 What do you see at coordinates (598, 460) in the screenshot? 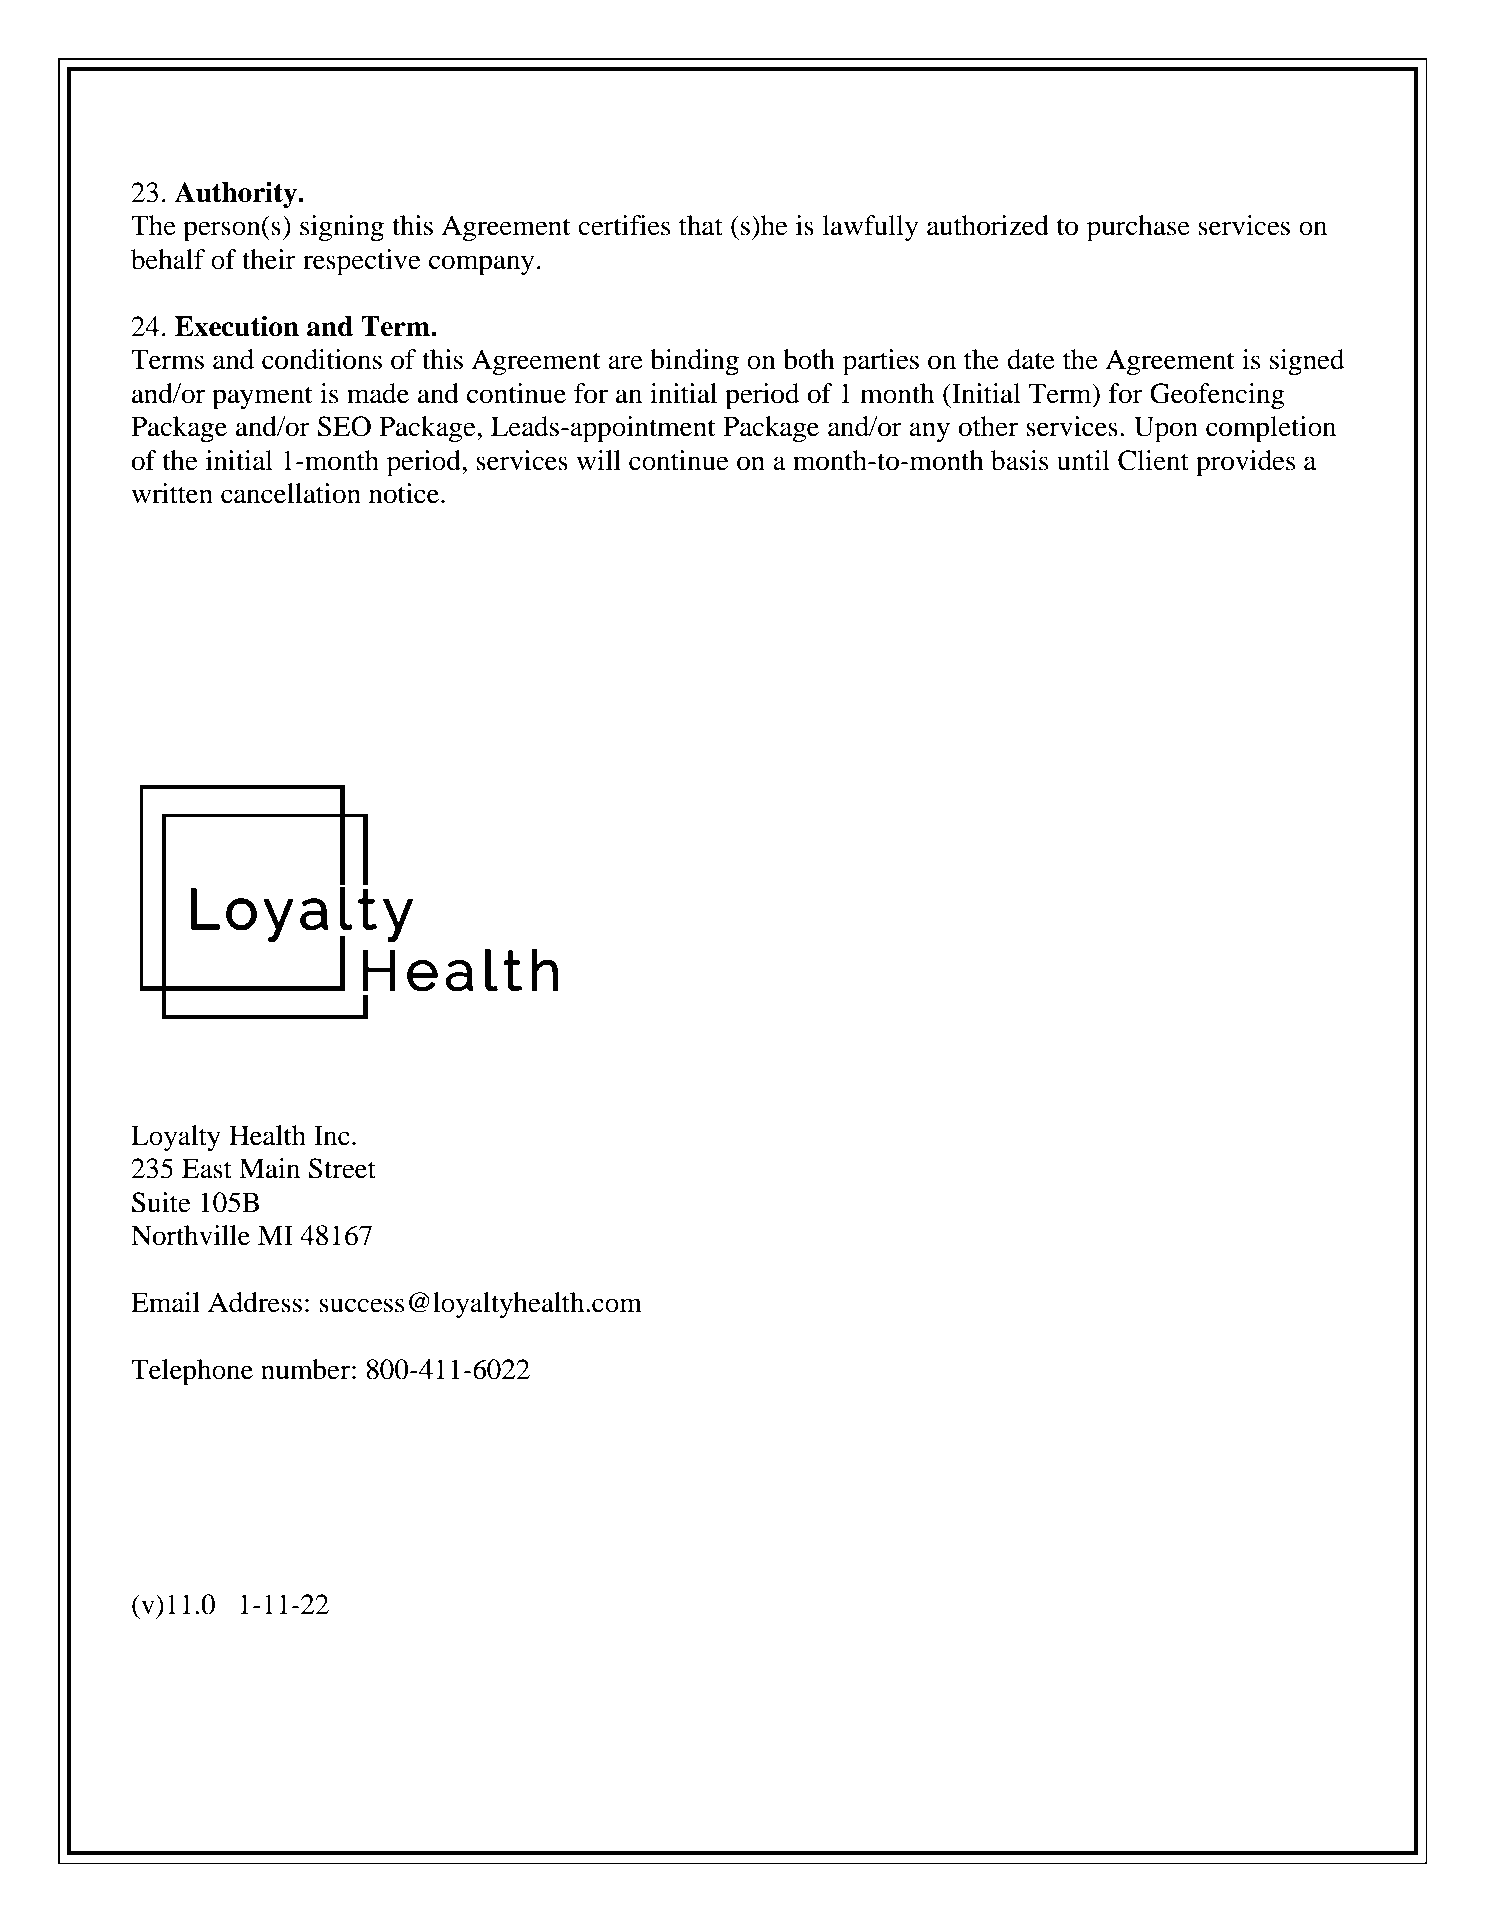
I see `will` at bounding box center [598, 460].
